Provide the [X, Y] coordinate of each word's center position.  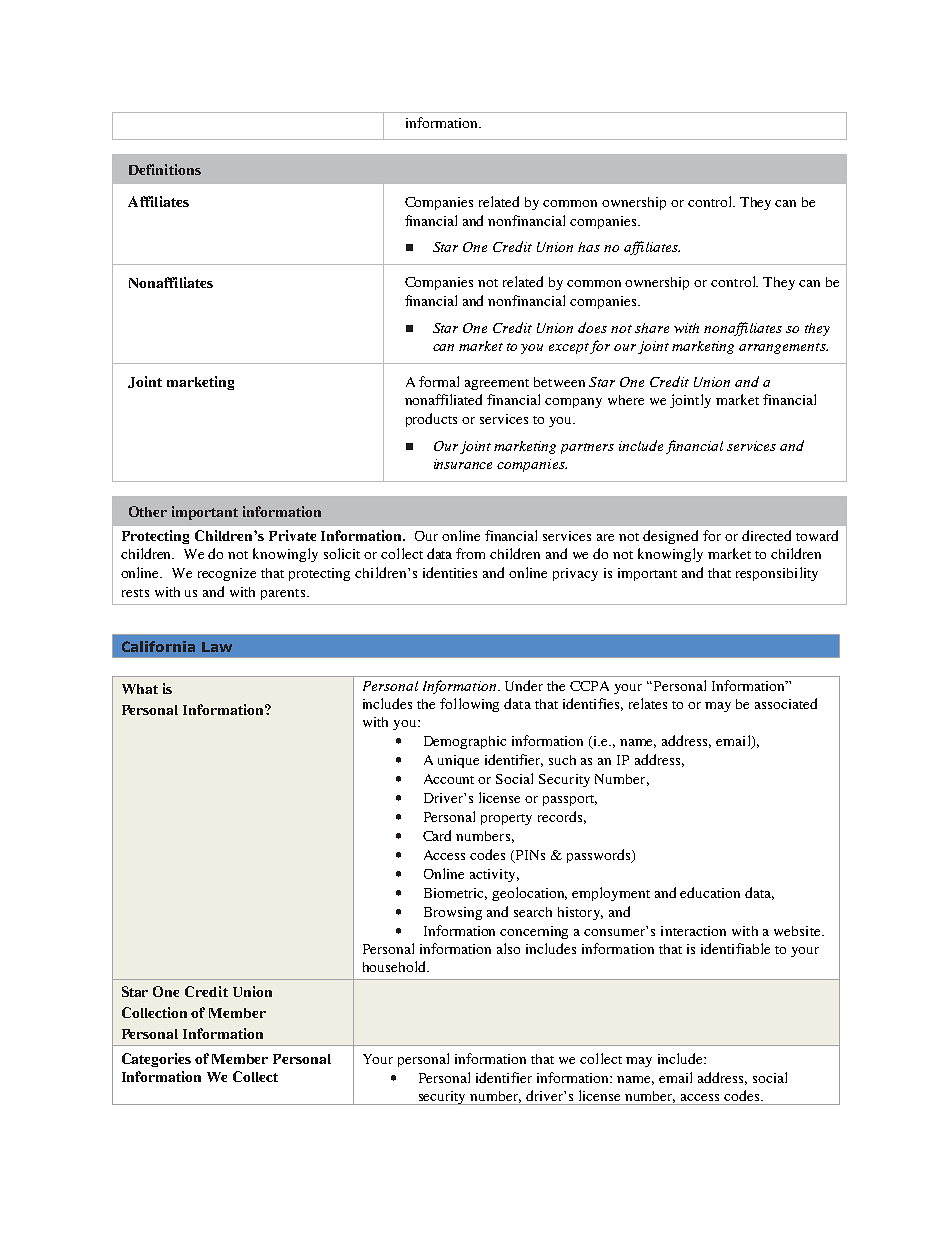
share [652, 328]
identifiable [735, 948]
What [140, 689]
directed [766, 535]
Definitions [165, 169]
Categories [156, 1060]
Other [148, 511]
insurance [463, 464]
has [589, 247]
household [395, 966]
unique [458, 761]
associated [786, 703]
